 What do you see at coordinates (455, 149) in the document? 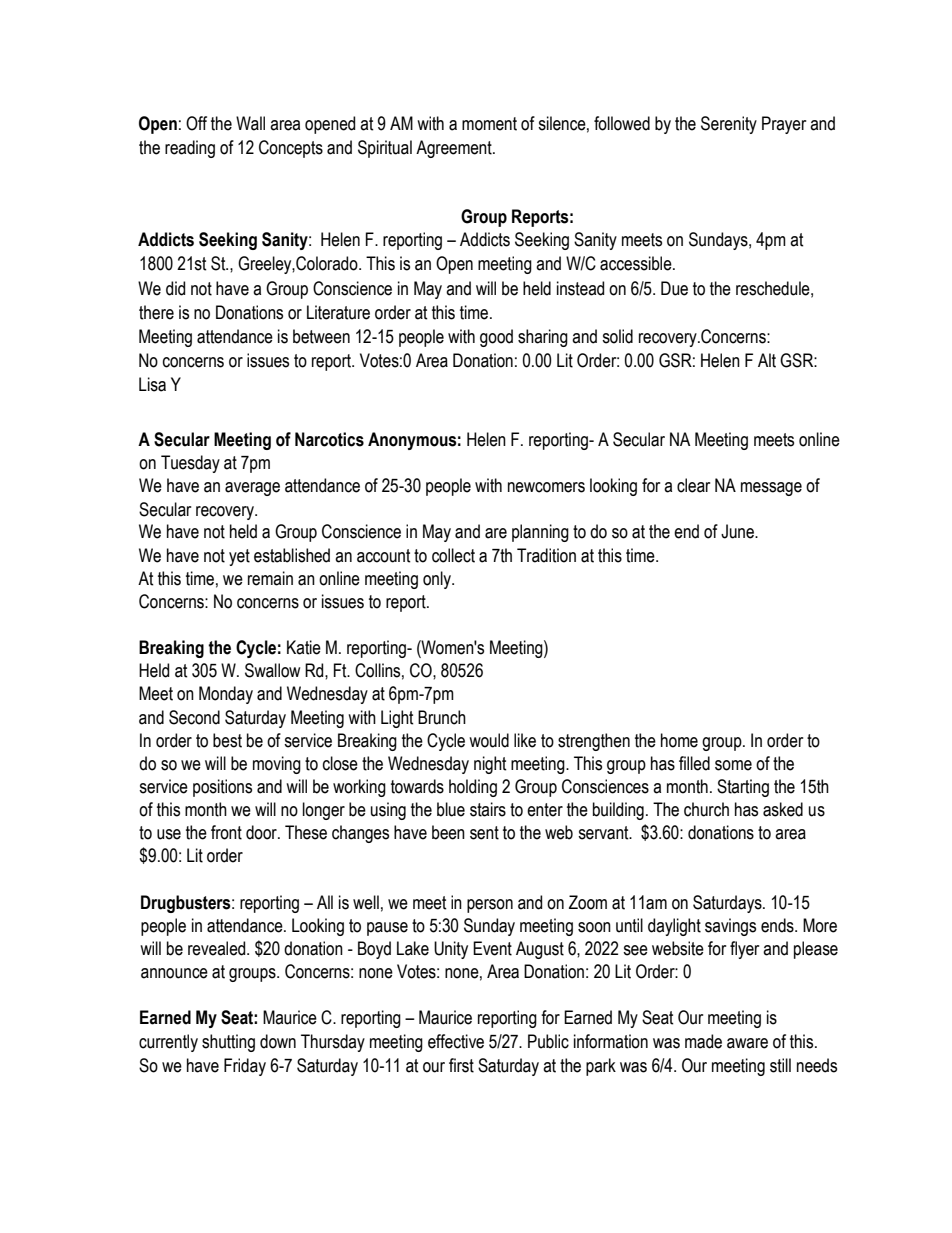
I see `Agreement` at bounding box center [455, 149].
